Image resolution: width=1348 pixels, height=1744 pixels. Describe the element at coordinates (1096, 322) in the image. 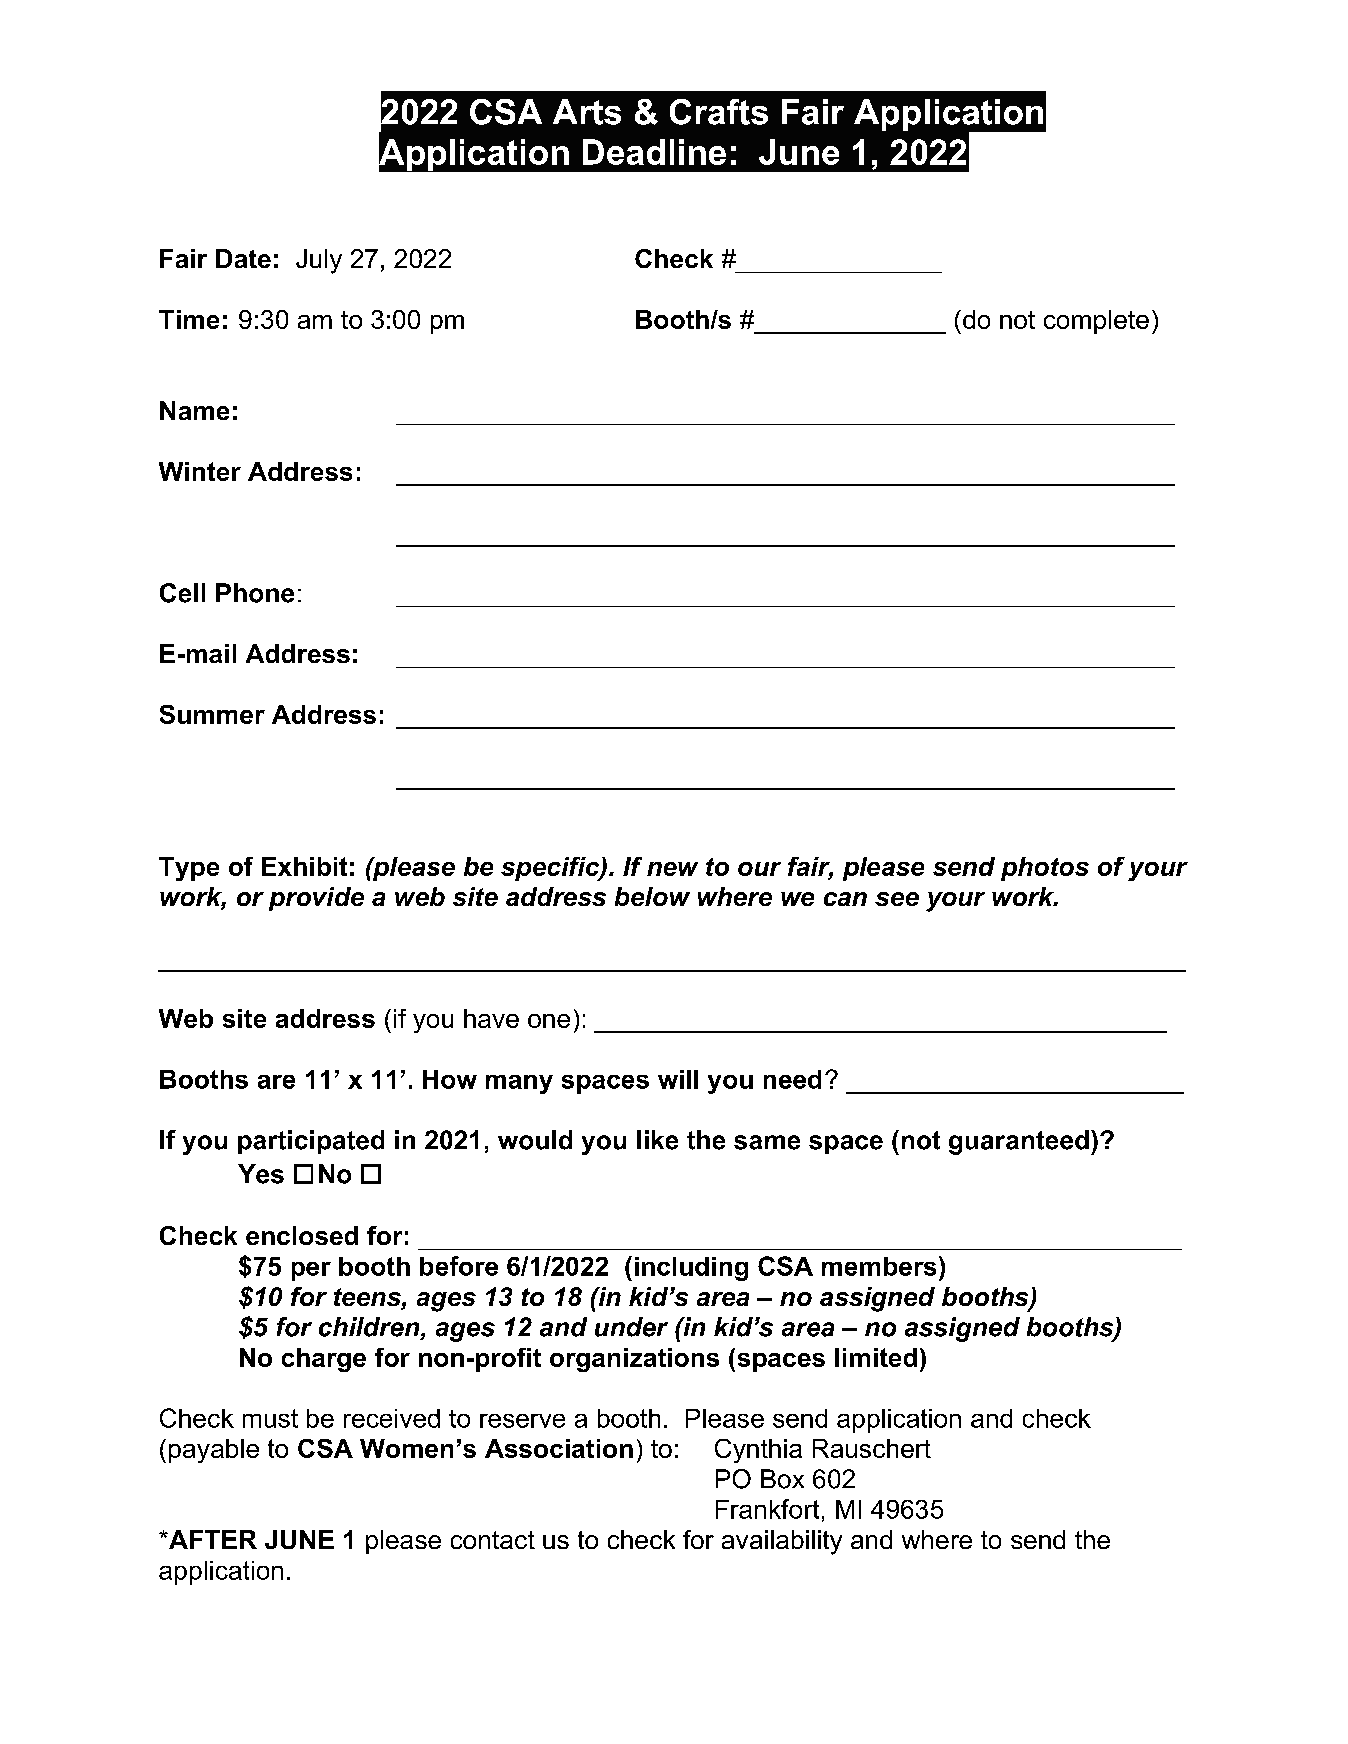

I see `complete` at that location.
